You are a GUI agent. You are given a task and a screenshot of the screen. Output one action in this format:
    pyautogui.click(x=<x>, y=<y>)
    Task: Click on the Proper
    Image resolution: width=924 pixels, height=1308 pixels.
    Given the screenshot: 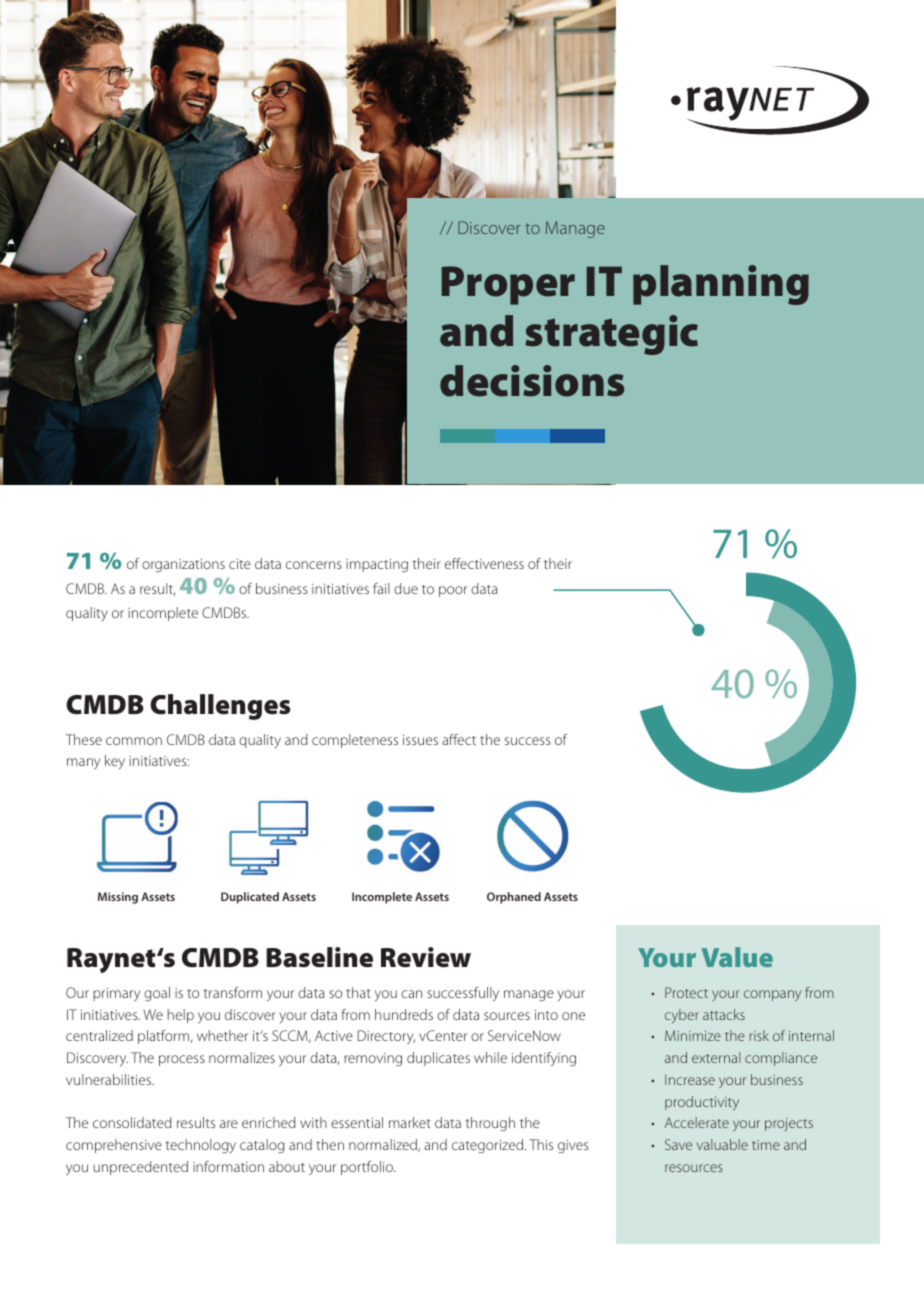 What is the action you would take?
    pyautogui.click(x=508, y=285)
